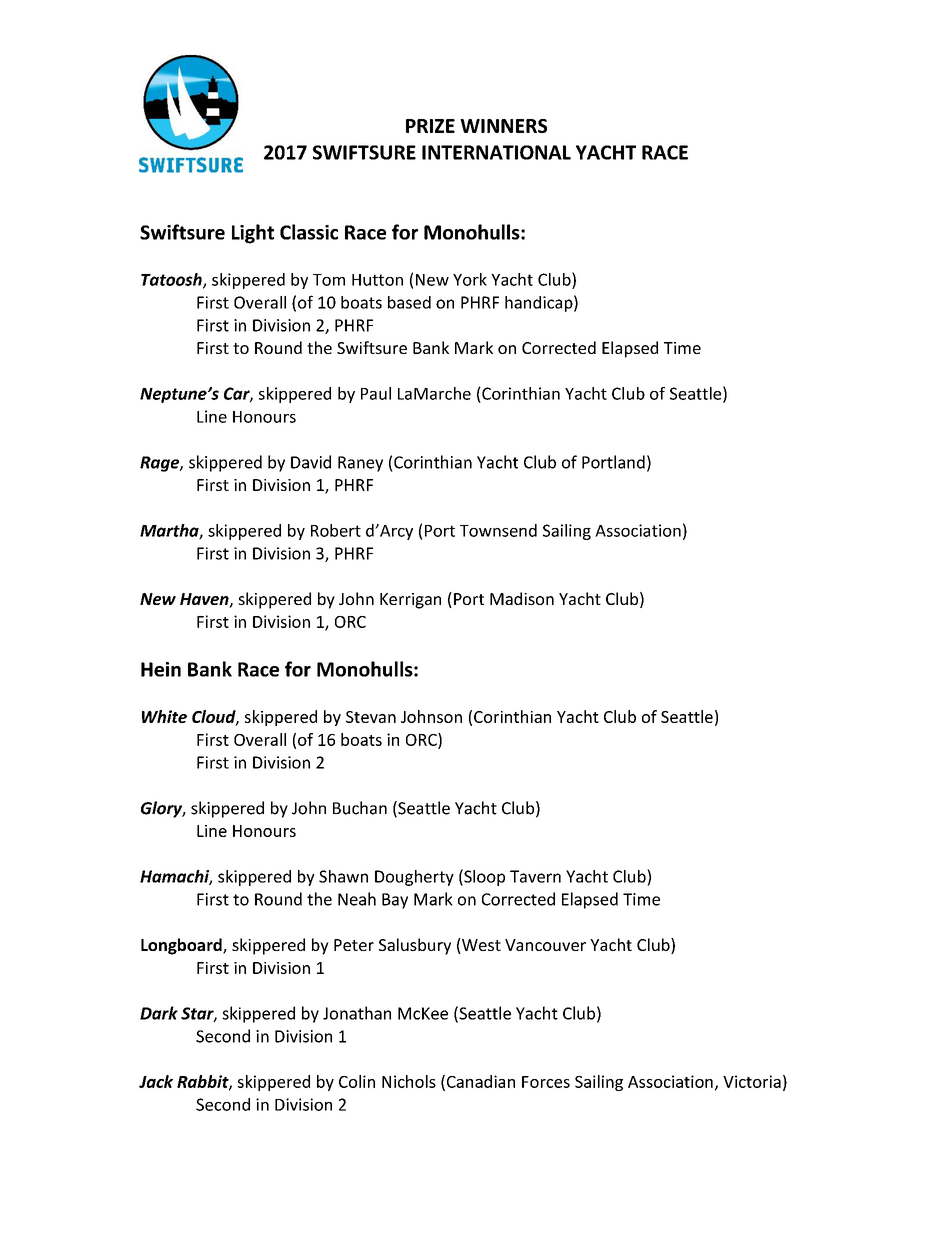 This screenshot has width=952, height=1233. What do you see at coordinates (498, 530) in the screenshot?
I see `Townsend` at bounding box center [498, 530].
